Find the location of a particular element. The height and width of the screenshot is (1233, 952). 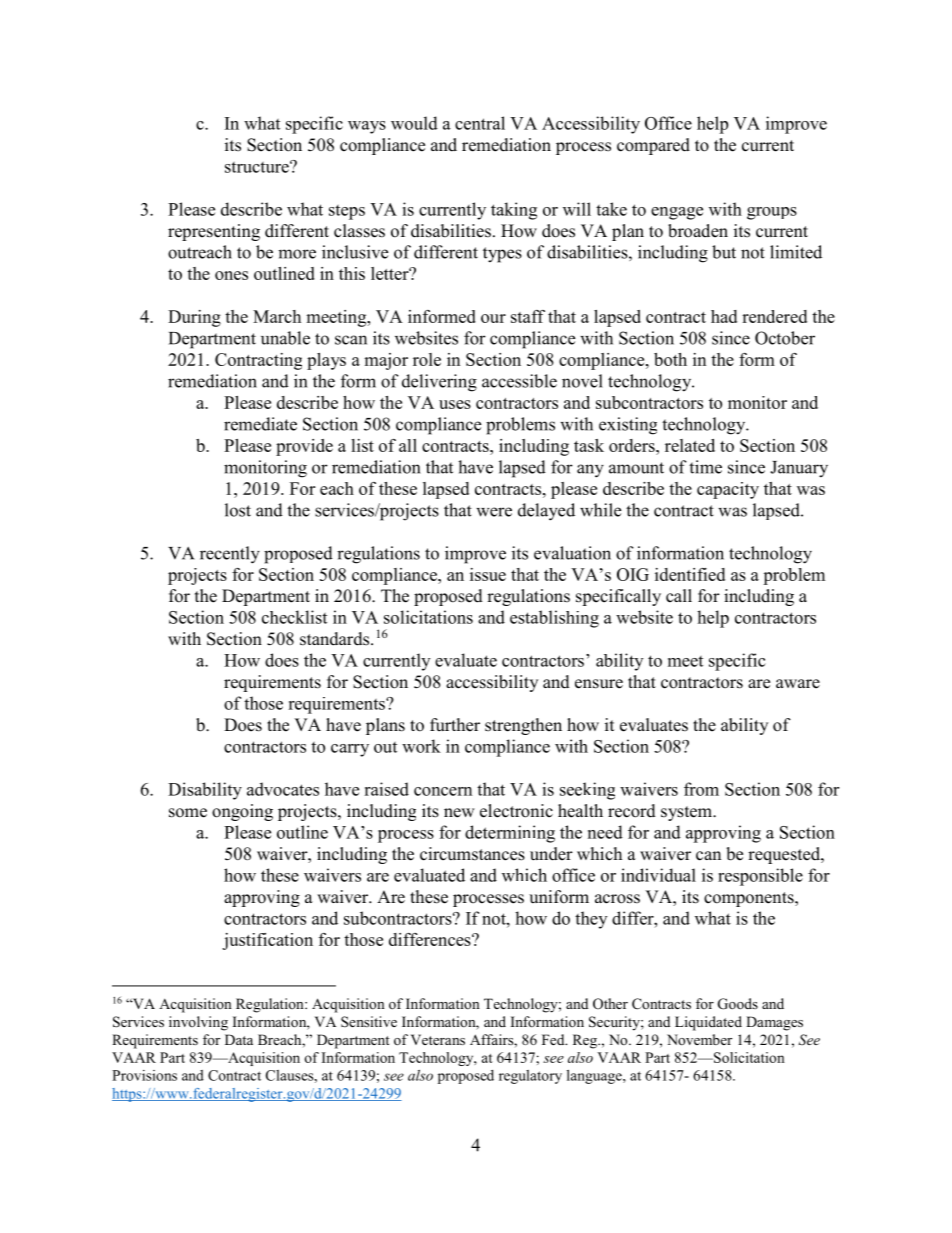

delivering is located at coordinates (439, 383).
